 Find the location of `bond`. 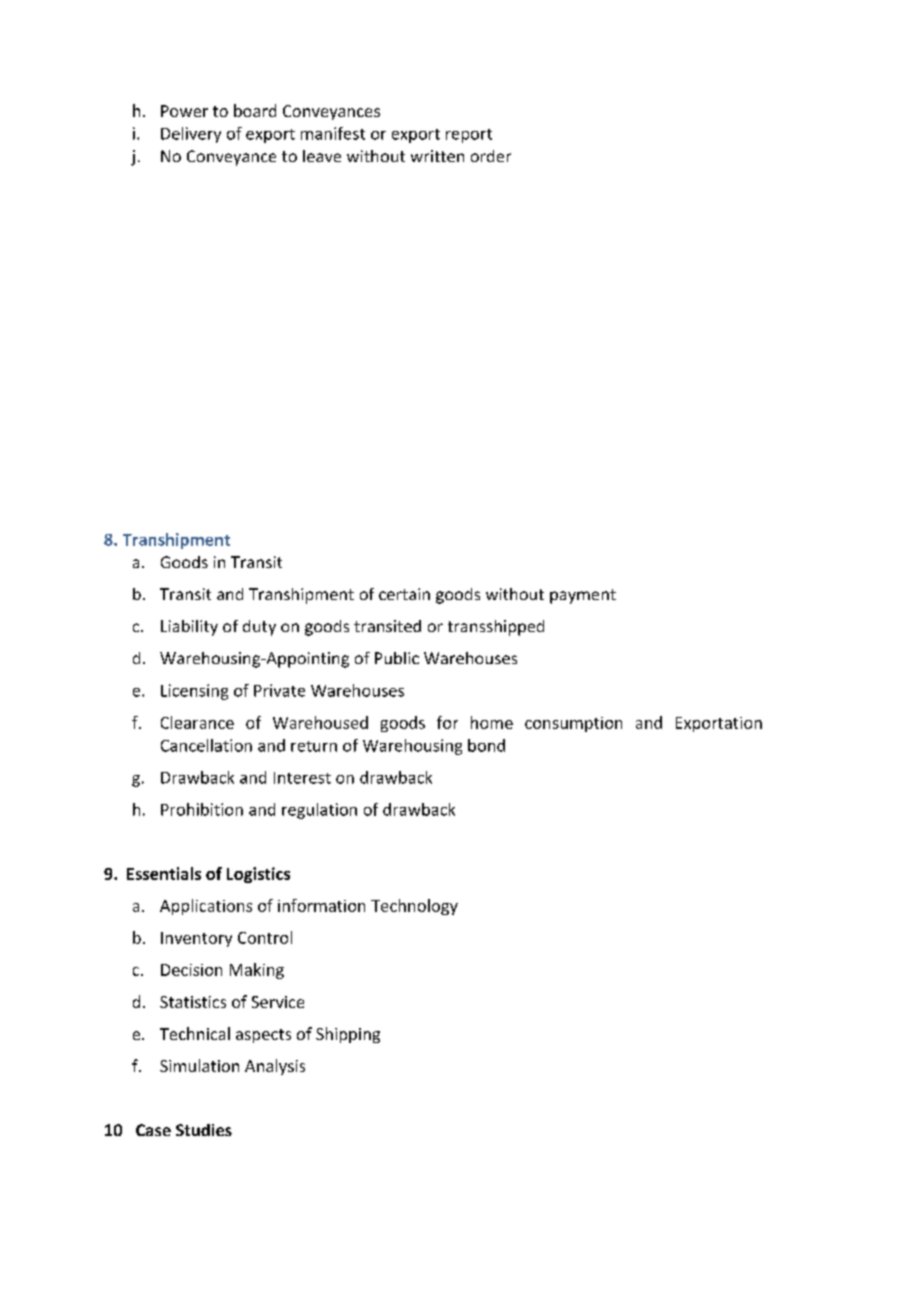

bond is located at coordinates (486, 745).
